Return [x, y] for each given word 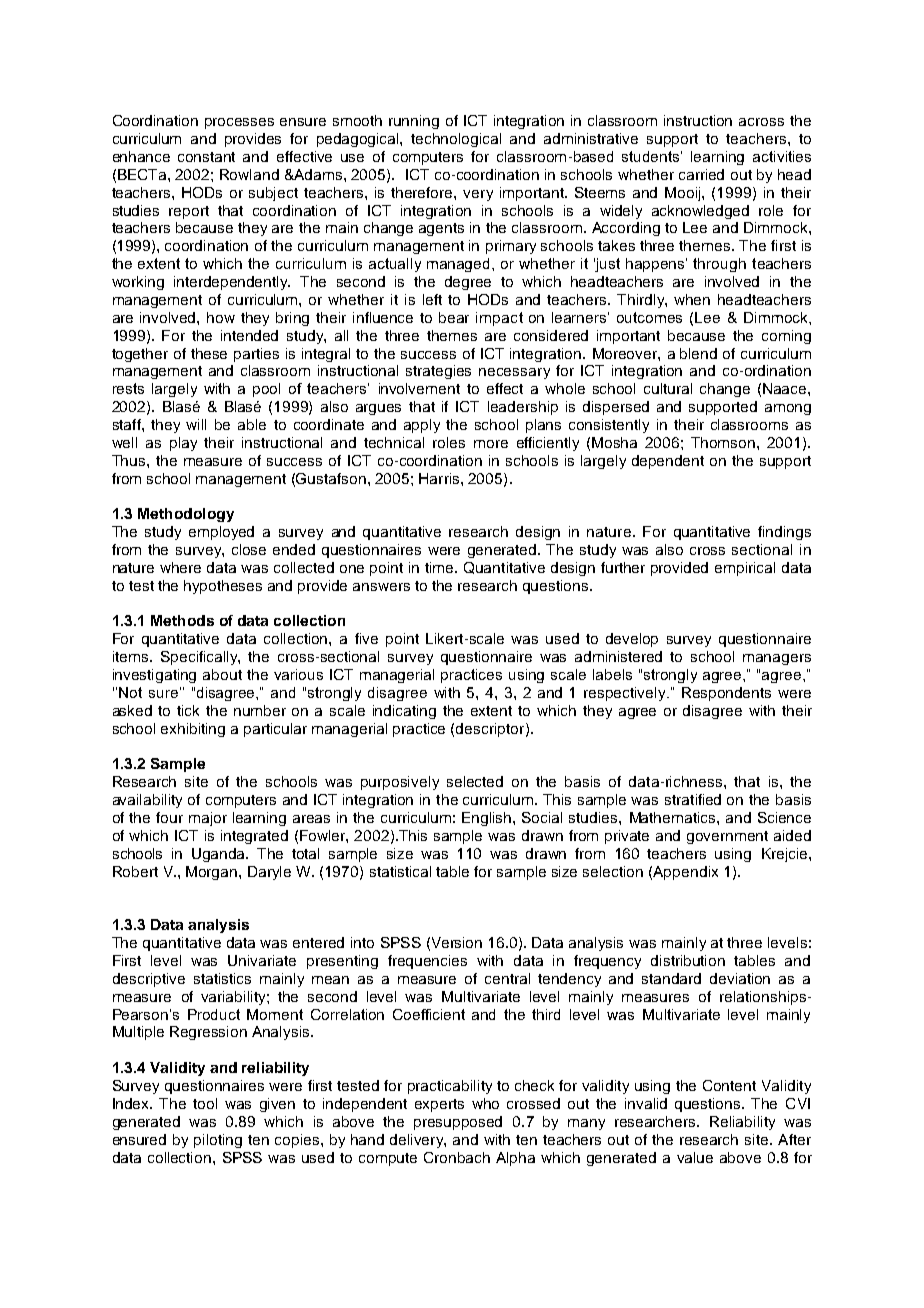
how [221, 317]
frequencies [427, 962]
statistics [222, 978]
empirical [745, 569]
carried [701, 174]
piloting [218, 1141]
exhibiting [193, 730]
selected [475, 781]
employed [221, 533]
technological [456, 140]
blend [698, 353]
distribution [688, 960]
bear [454, 317]
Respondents [726, 694]
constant [206, 157]
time [441, 567]
